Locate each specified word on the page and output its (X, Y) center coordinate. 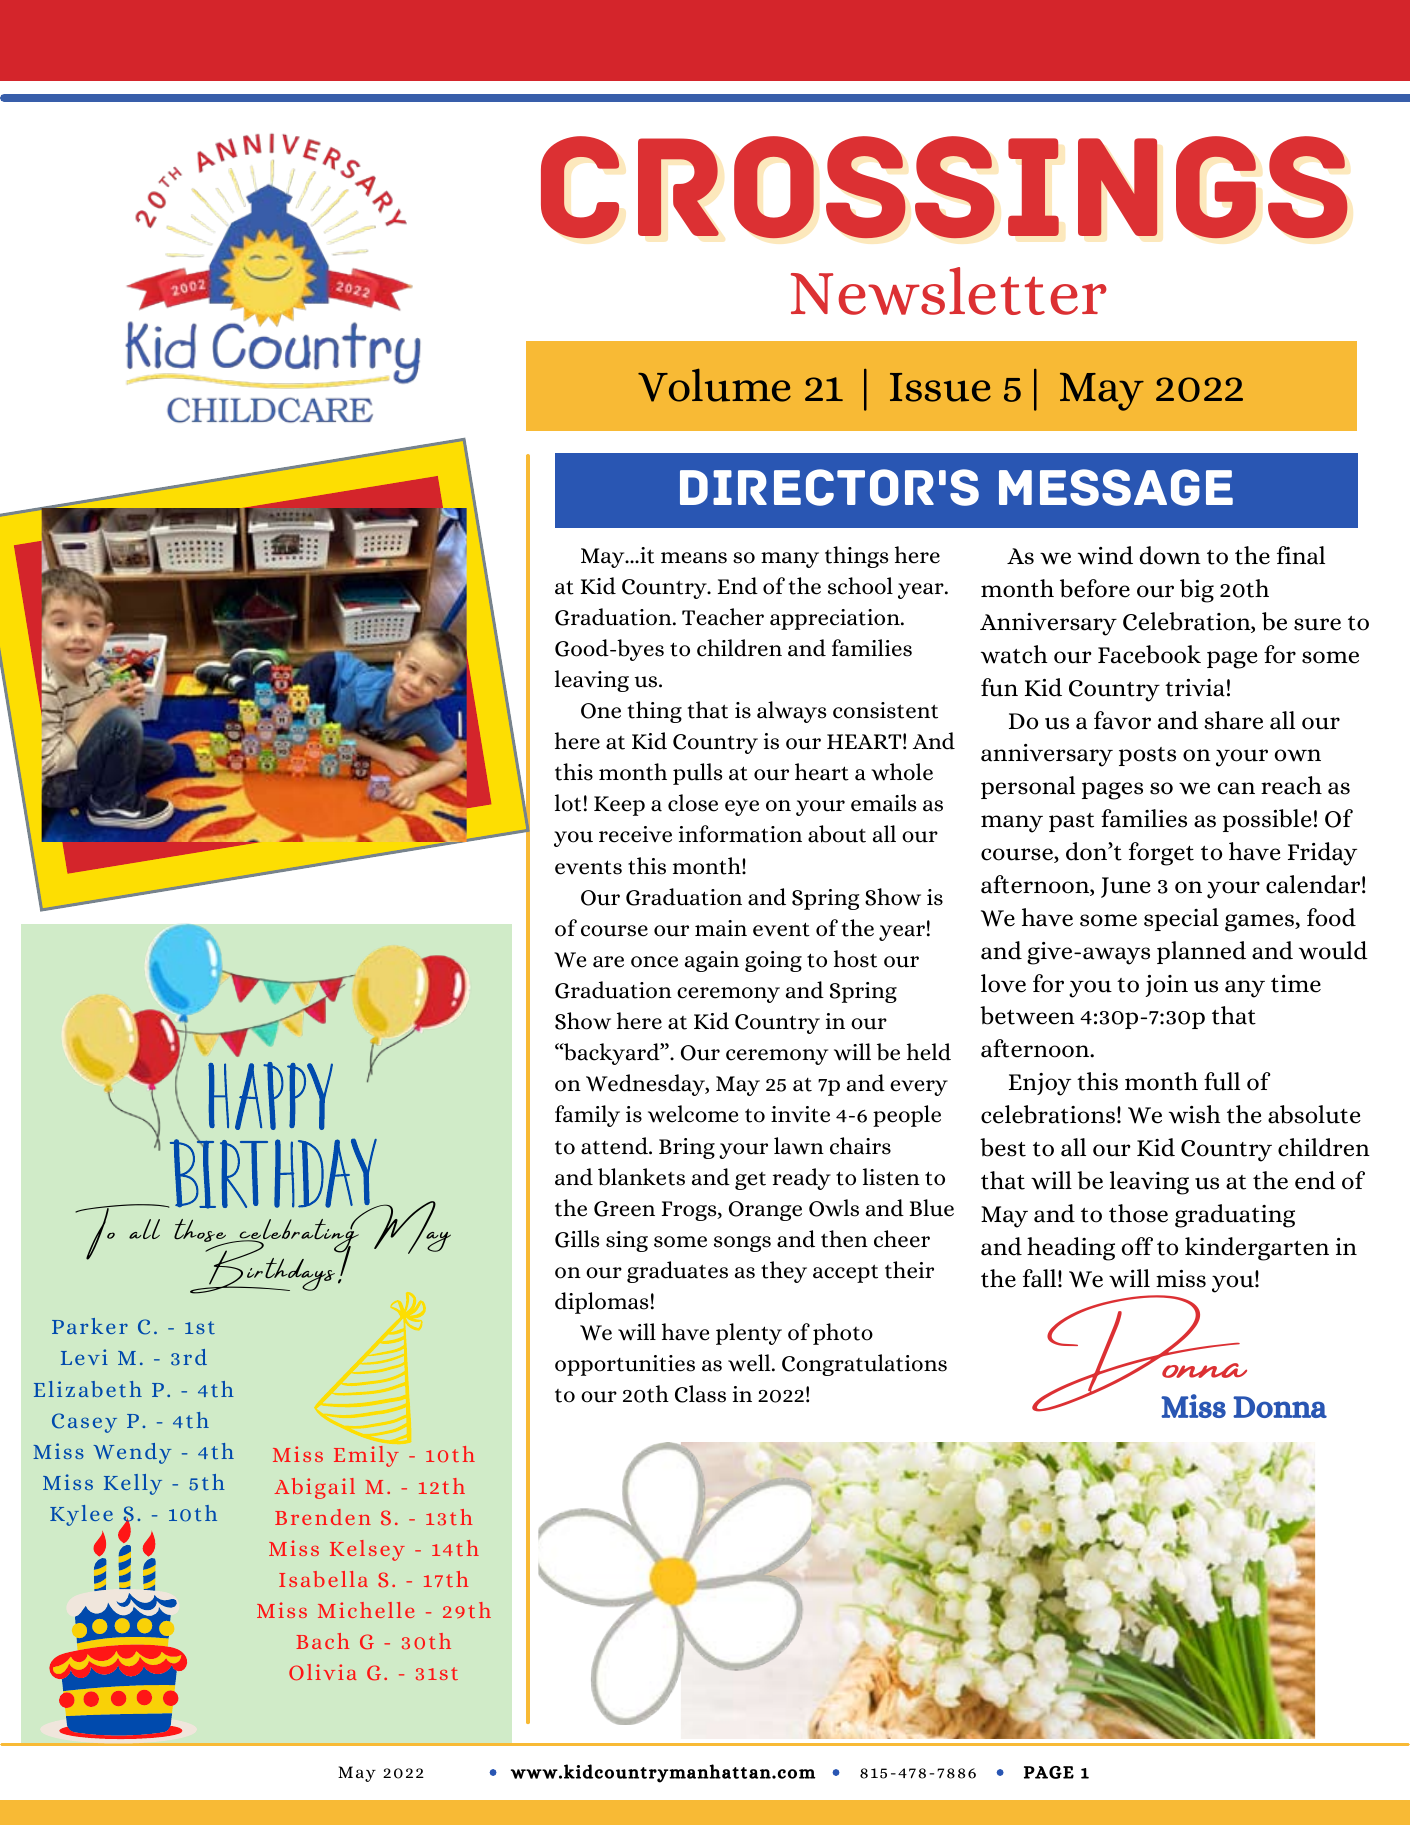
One (601, 711)
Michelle (366, 1610)
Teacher (723, 617)
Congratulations (864, 1365)
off (1137, 1246)
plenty (749, 1334)
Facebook (1149, 654)
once (654, 962)
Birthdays (264, 1266)
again (712, 961)
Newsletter (949, 291)
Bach (322, 1641)
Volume (714, 385)
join (1166, 986)
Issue (940, 387)
